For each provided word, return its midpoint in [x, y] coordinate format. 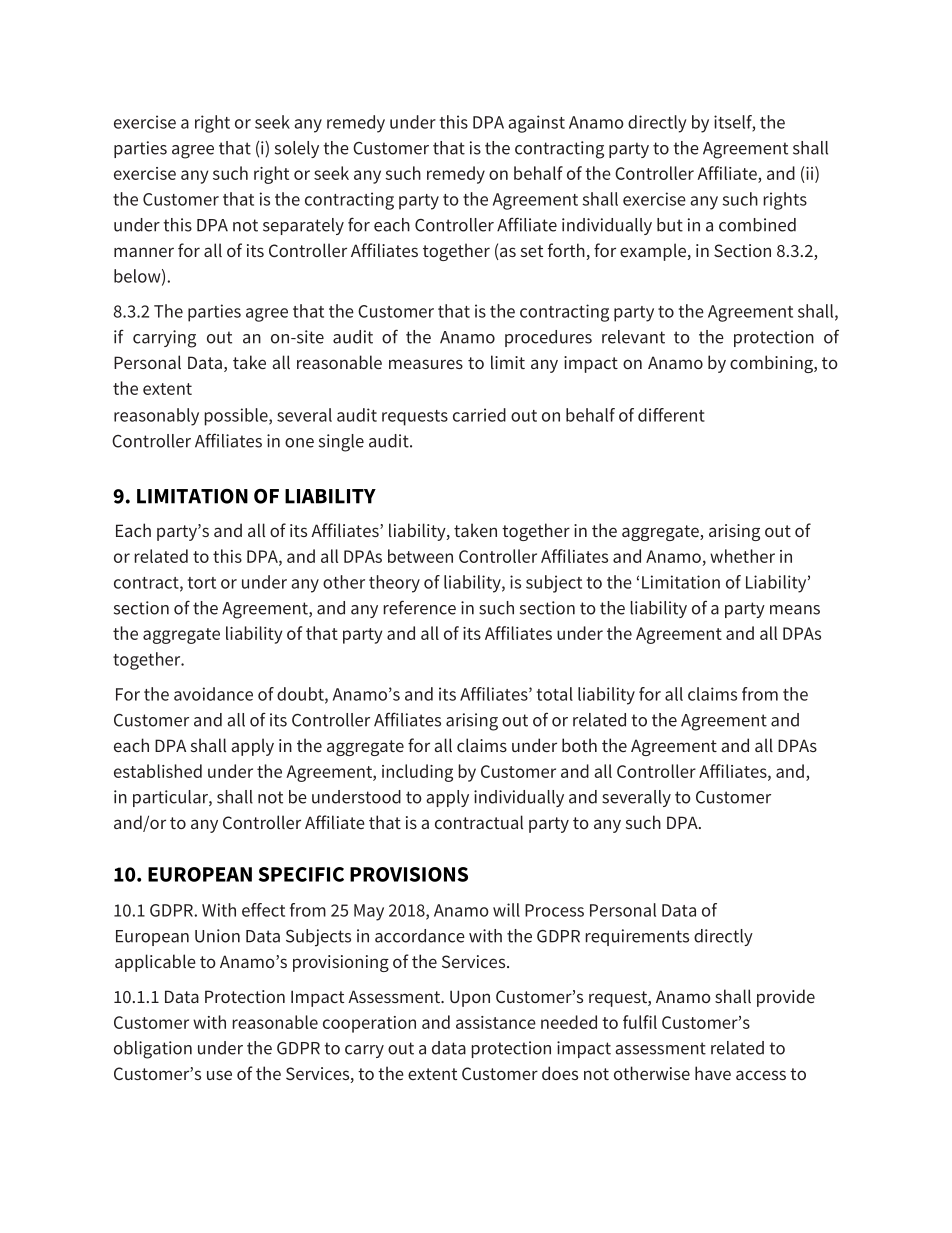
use [219, 1075]
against [537, 124]
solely [297, 149]
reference [419, 607]
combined [757, 225]
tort [202, 583]
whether [742, 556]
